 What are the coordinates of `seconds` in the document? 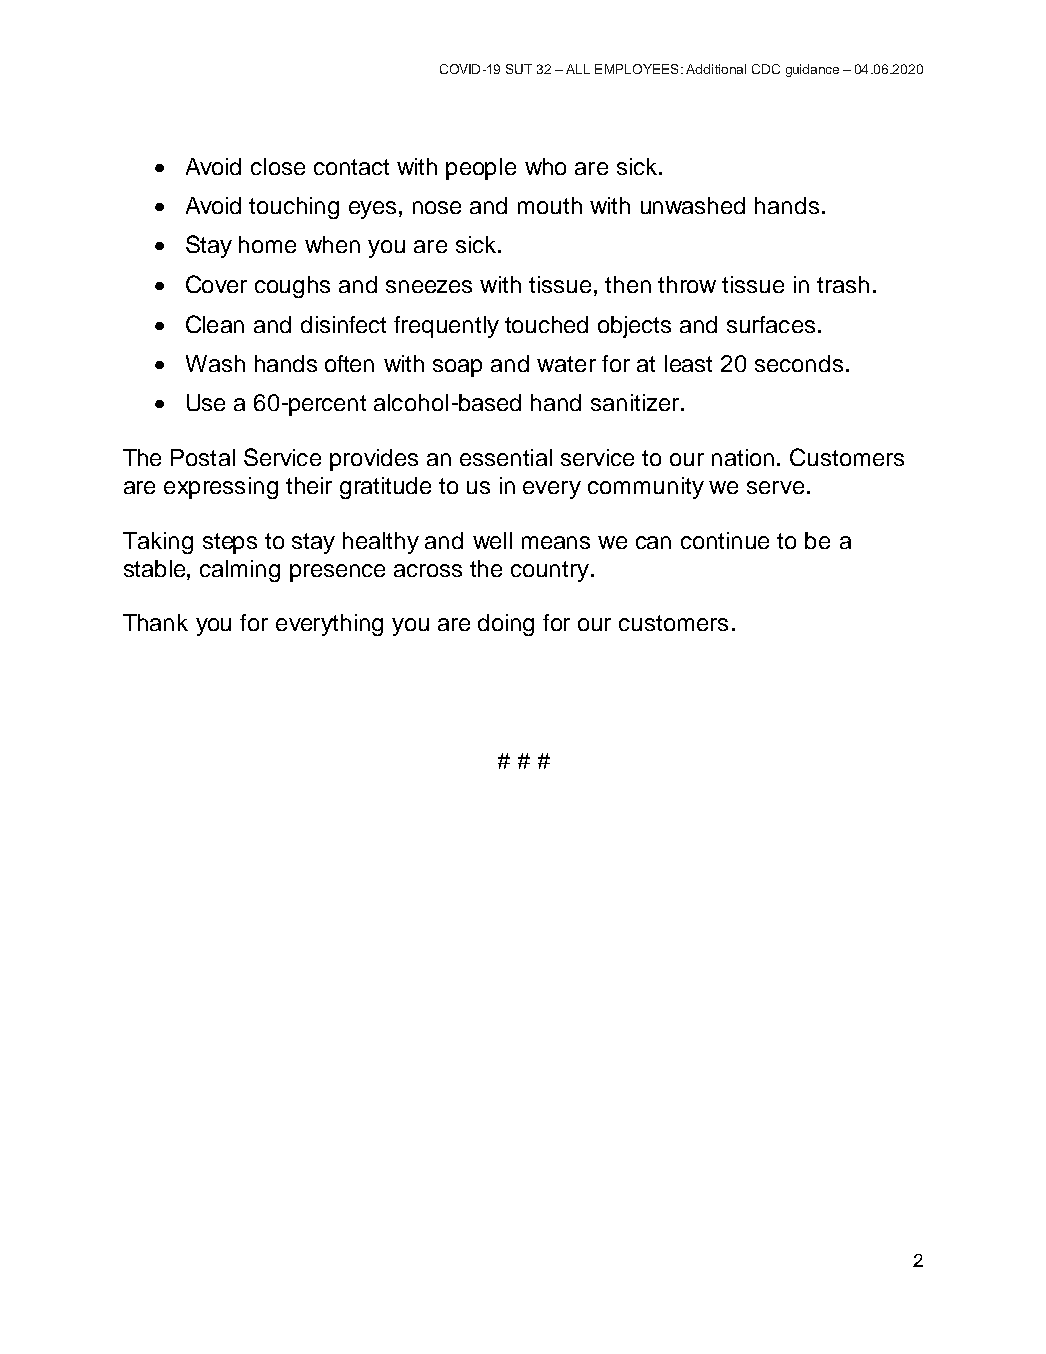 It's located at (799, 363).
